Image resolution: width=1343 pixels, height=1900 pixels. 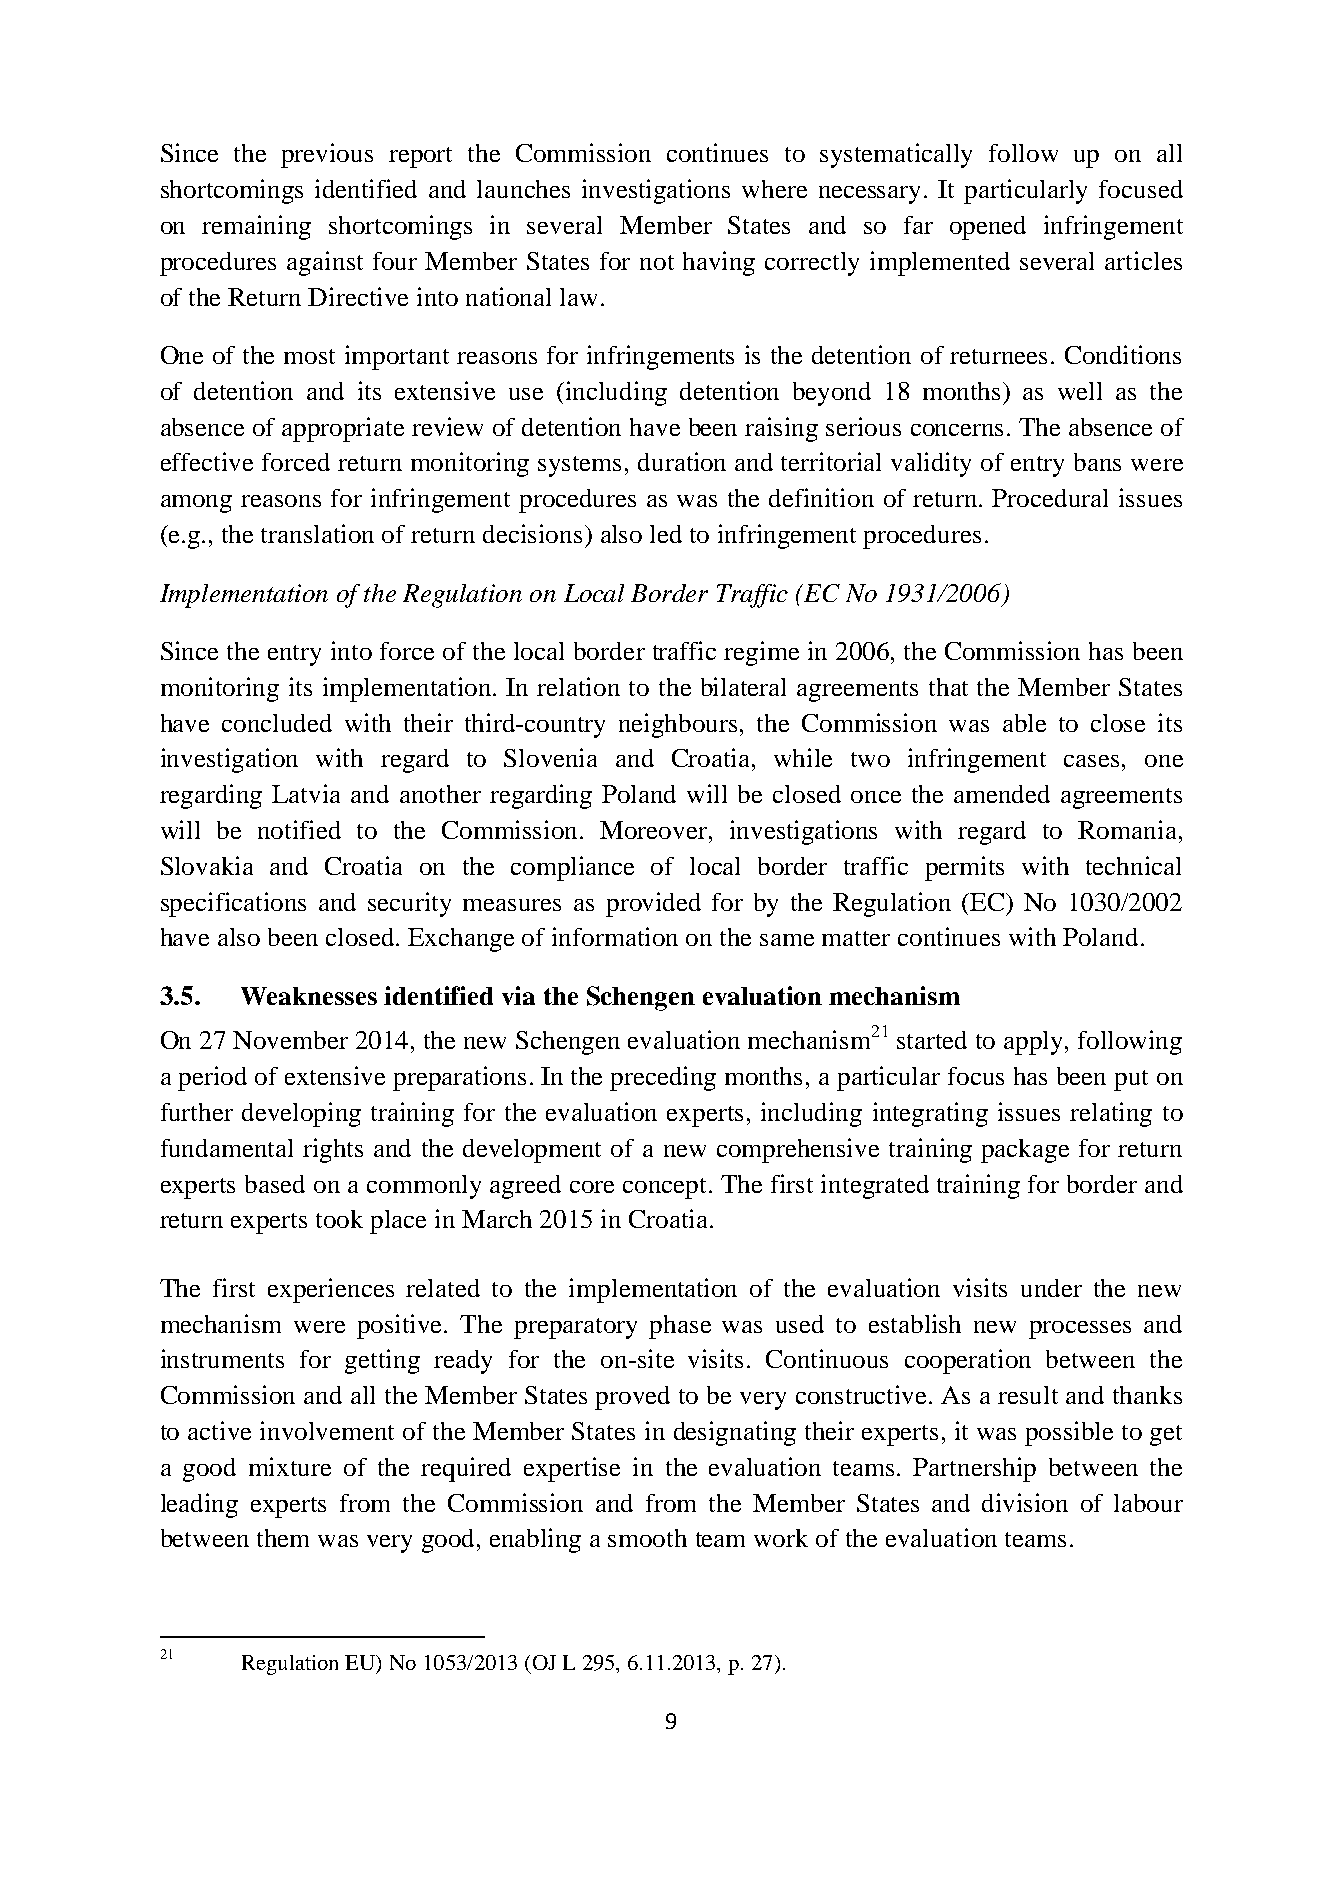 What do you see at coordinates (327, 155) in the page?
I see `previous` at bounding box center [327, 155].
